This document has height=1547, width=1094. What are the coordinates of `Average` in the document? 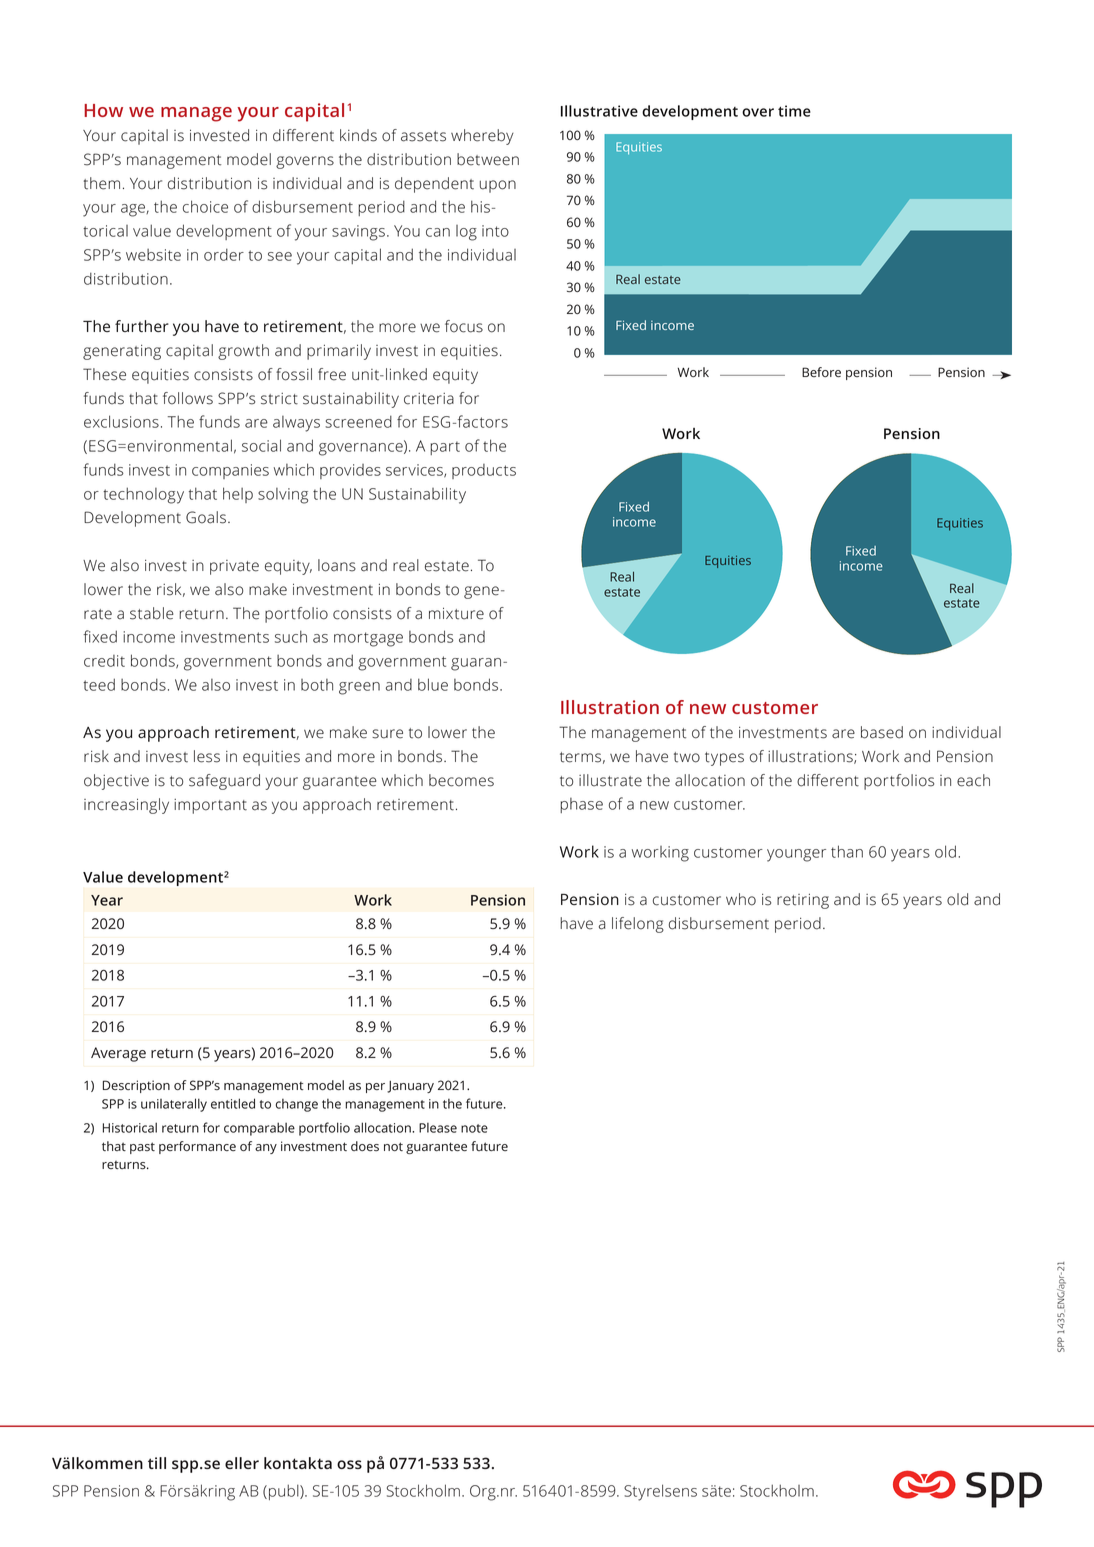 It's located at (118, 1054).
